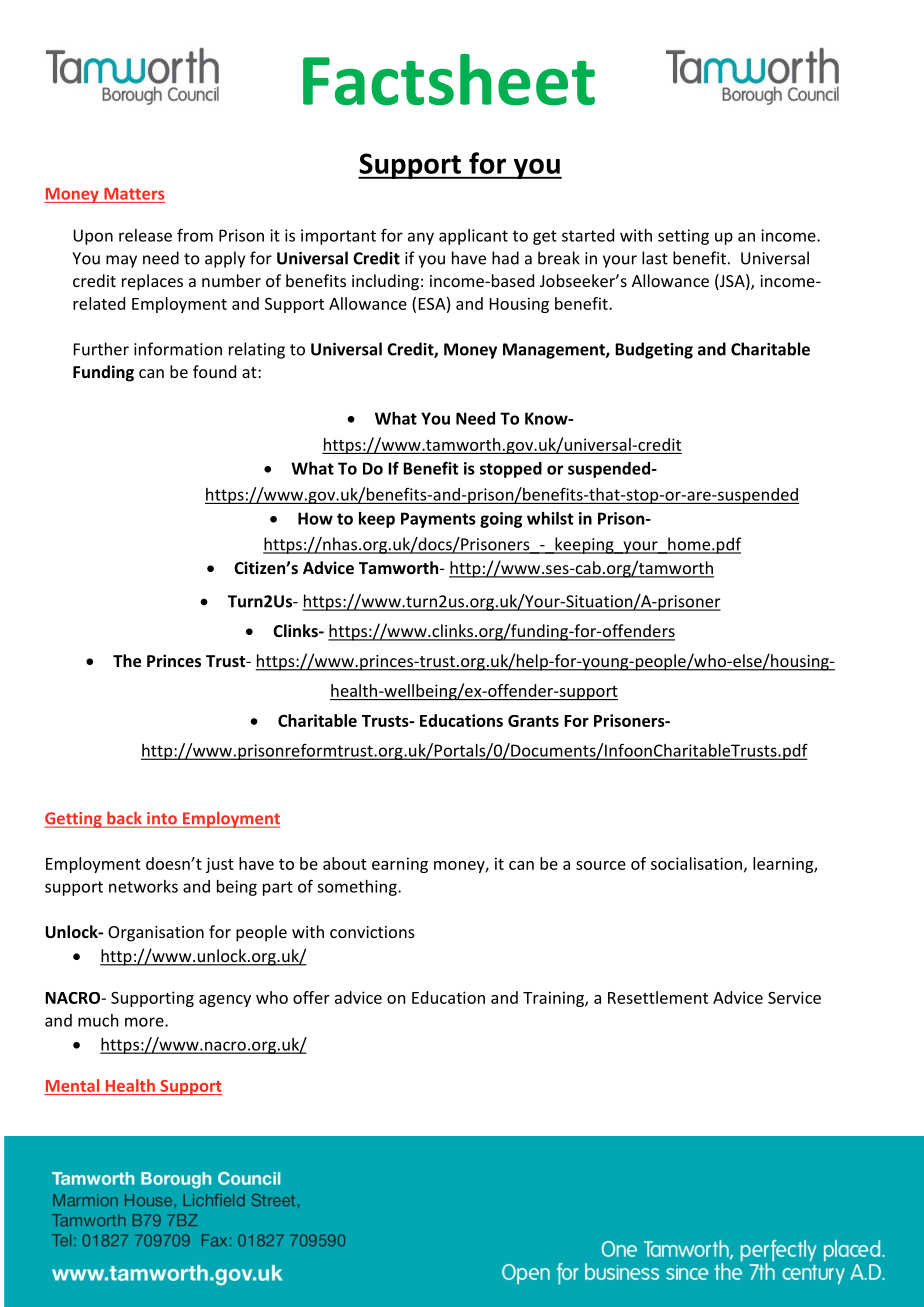 The image size is (924, 1307). I want to click on Payments, so click(438, 520).
